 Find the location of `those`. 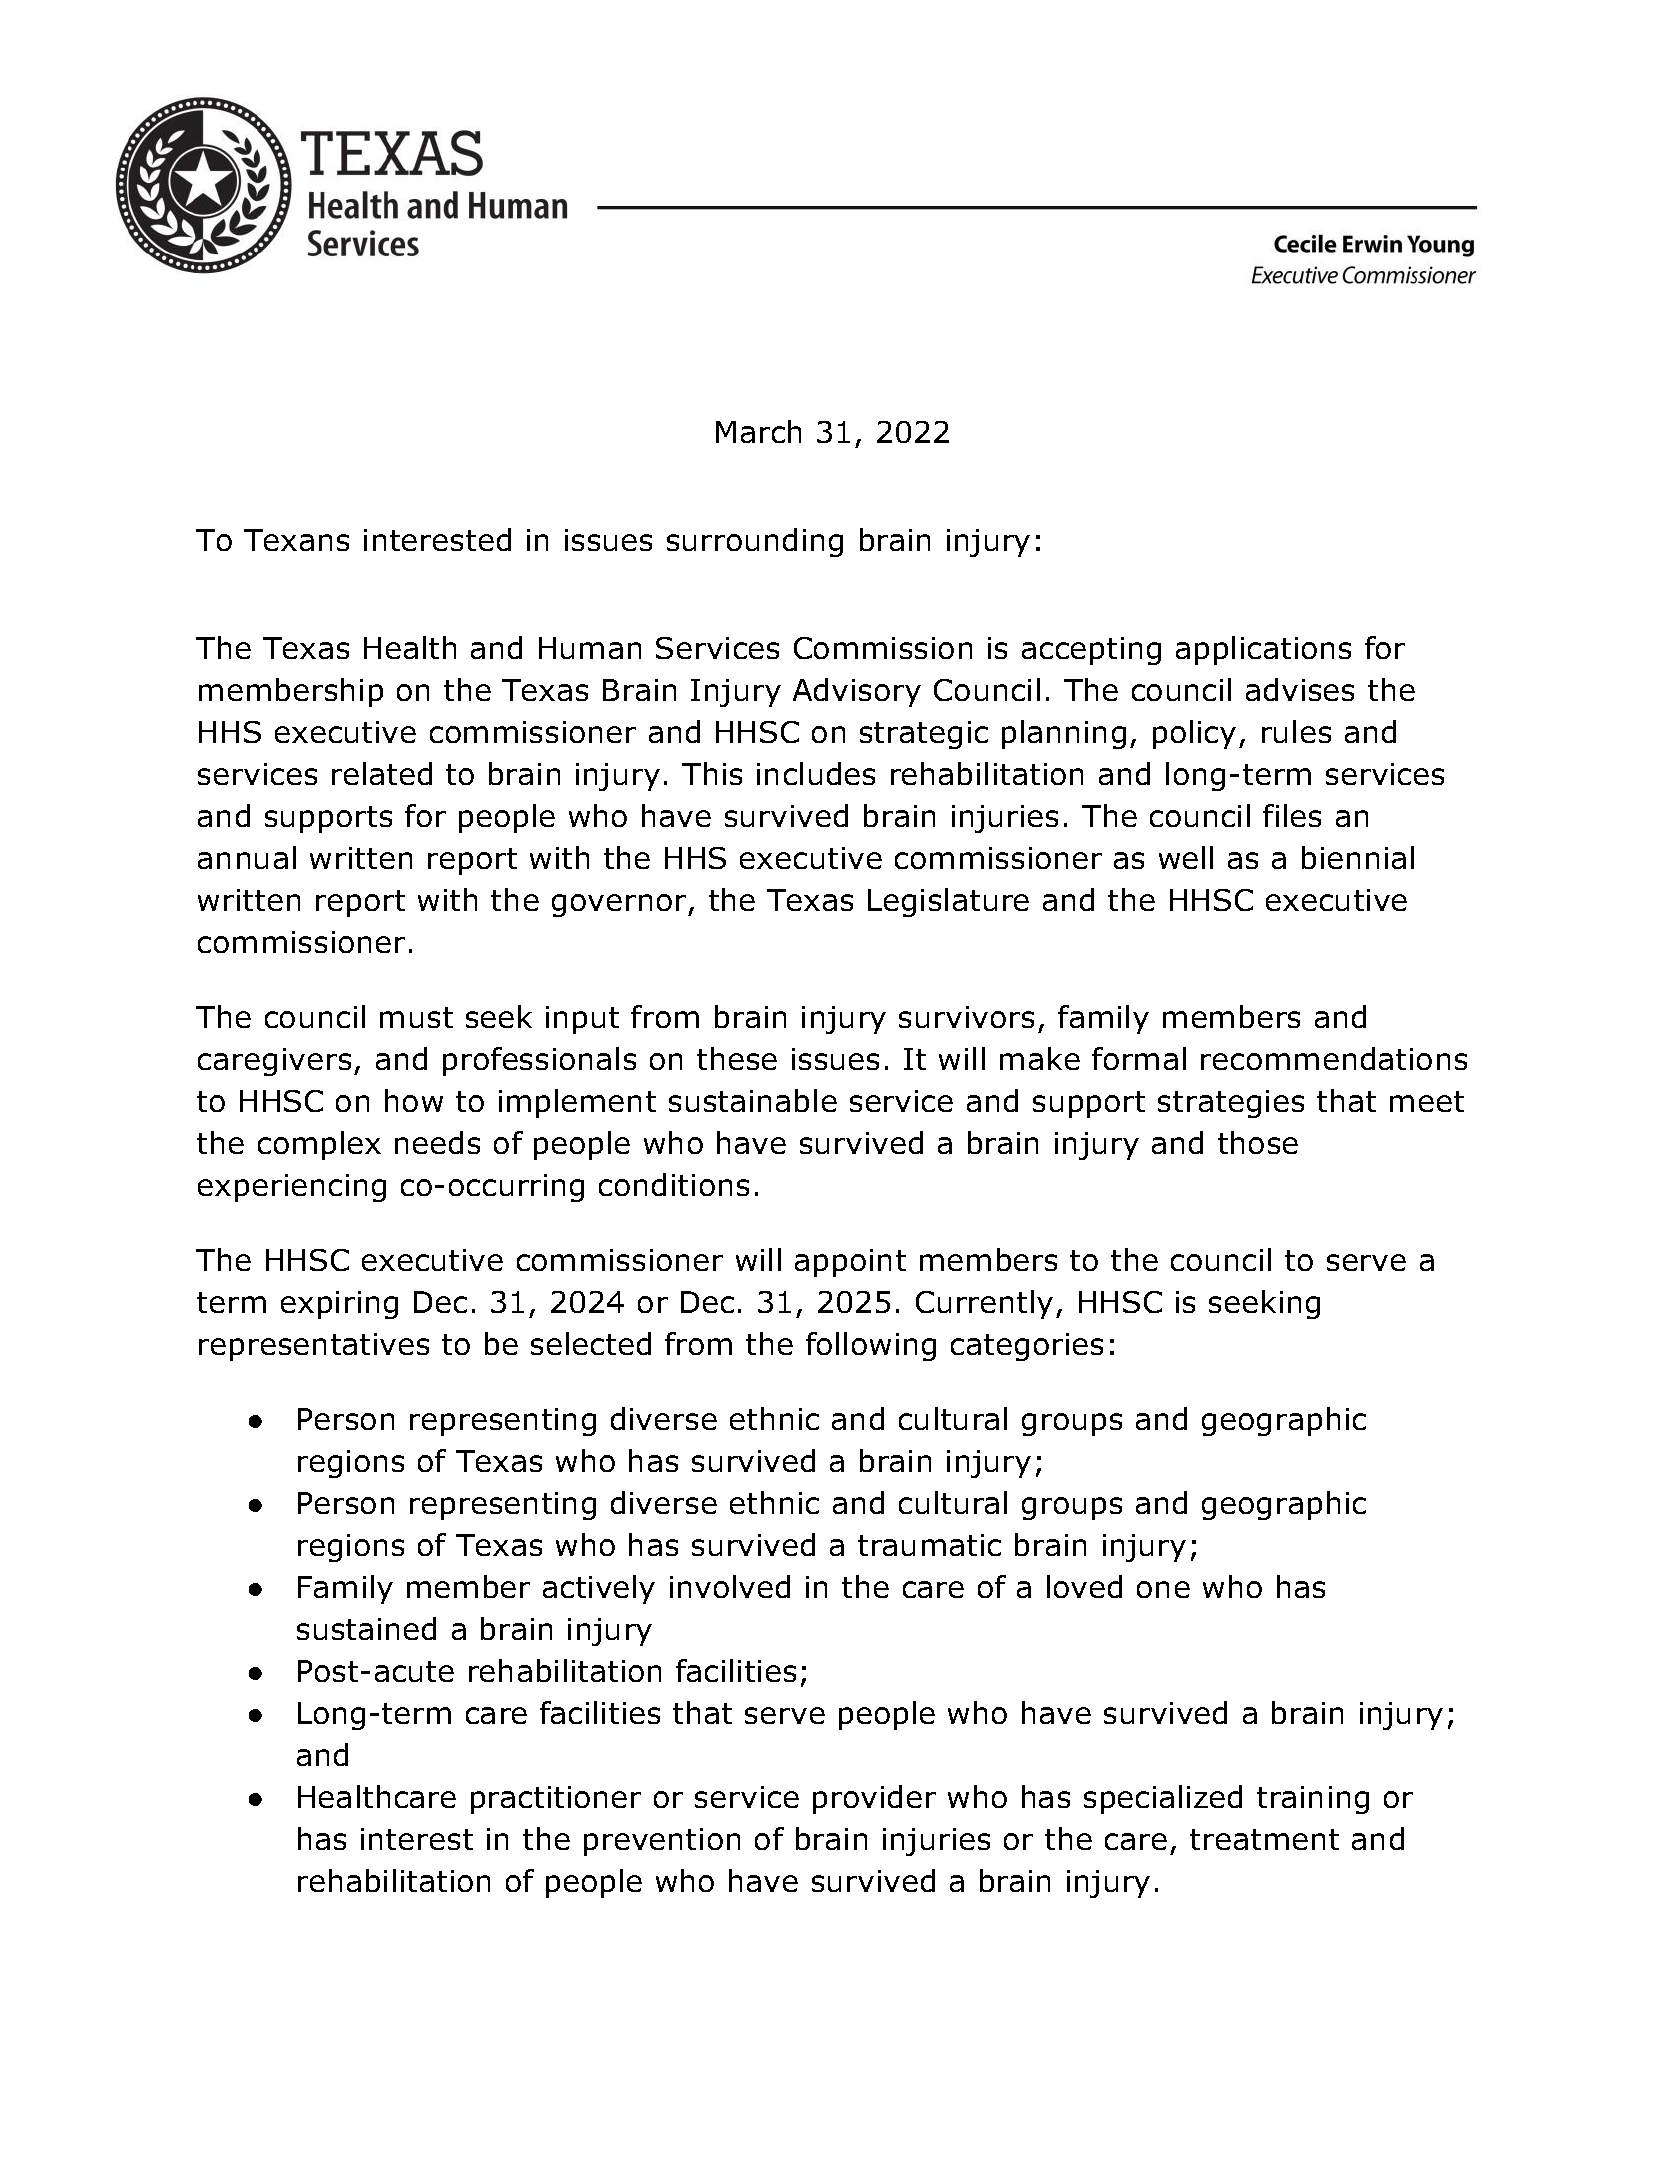

those is located at coordinates (1258, 1142).
